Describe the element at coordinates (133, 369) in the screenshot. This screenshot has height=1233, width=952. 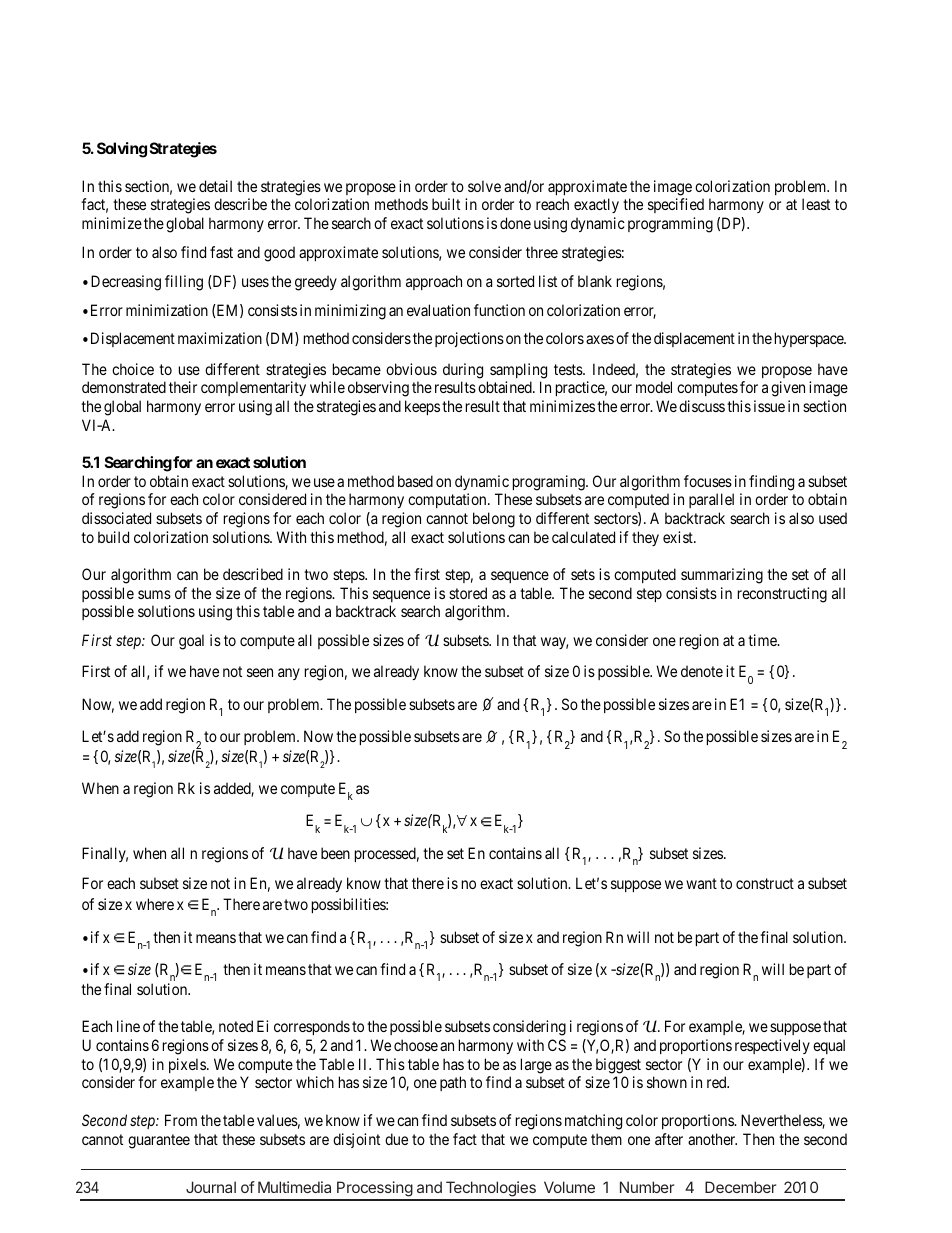
I see `choice` at that location.
